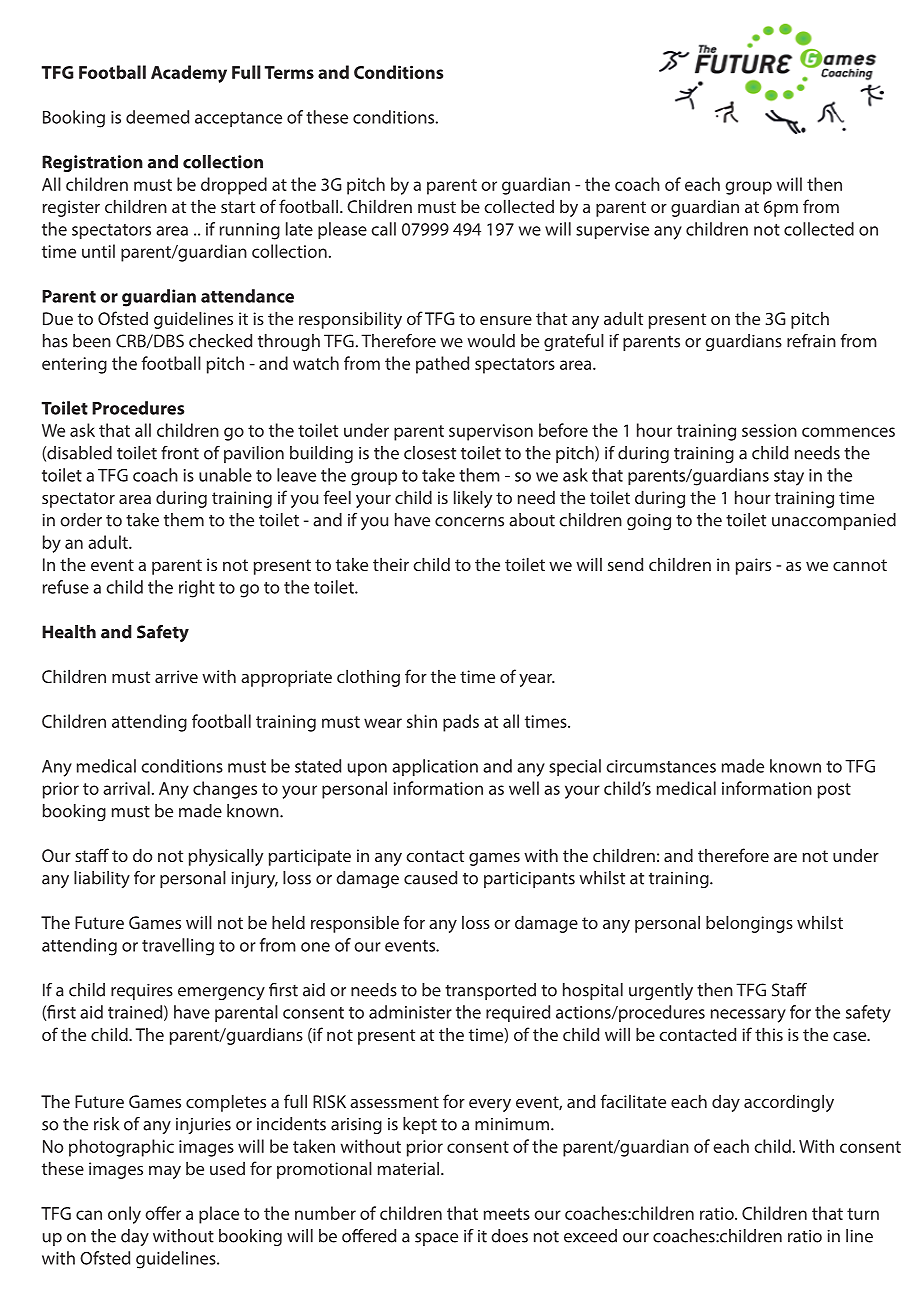  Describe the element at coordinates (124, 1215) in the screenshot. I see `only` at that location.
